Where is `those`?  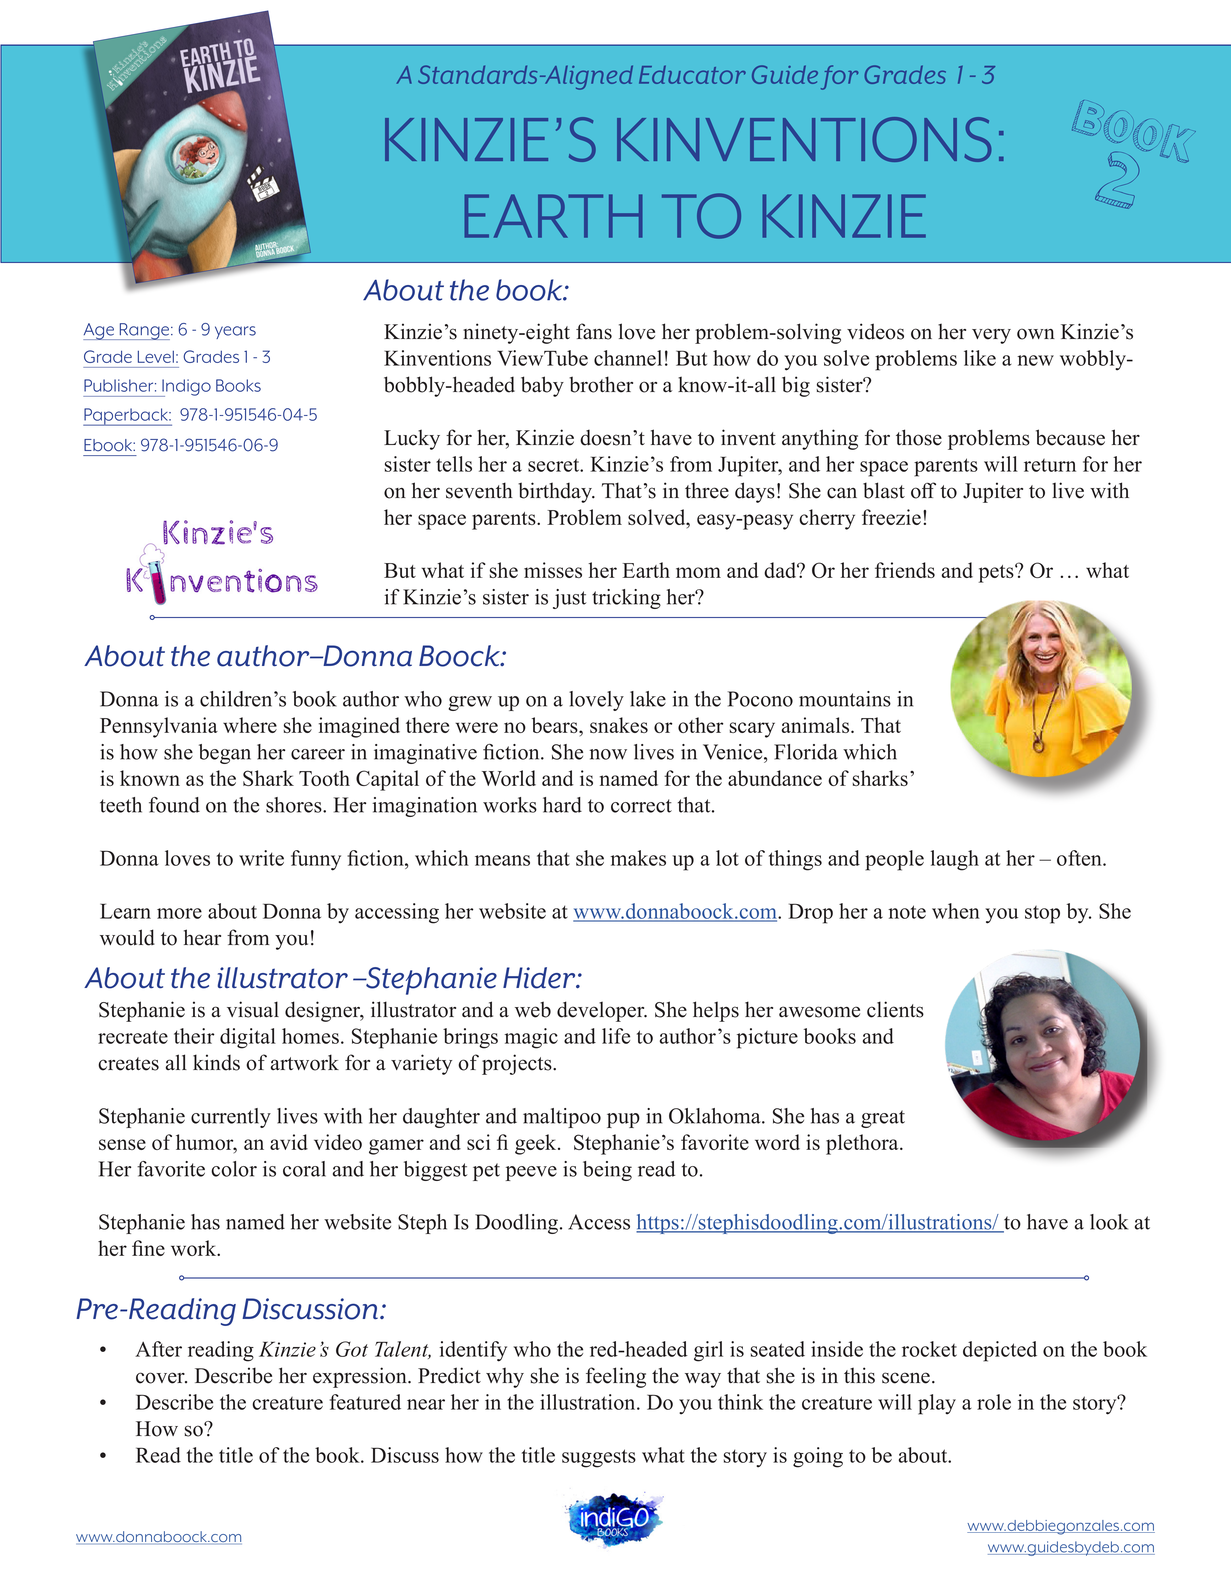
those is located at coordinates (919, 437).
